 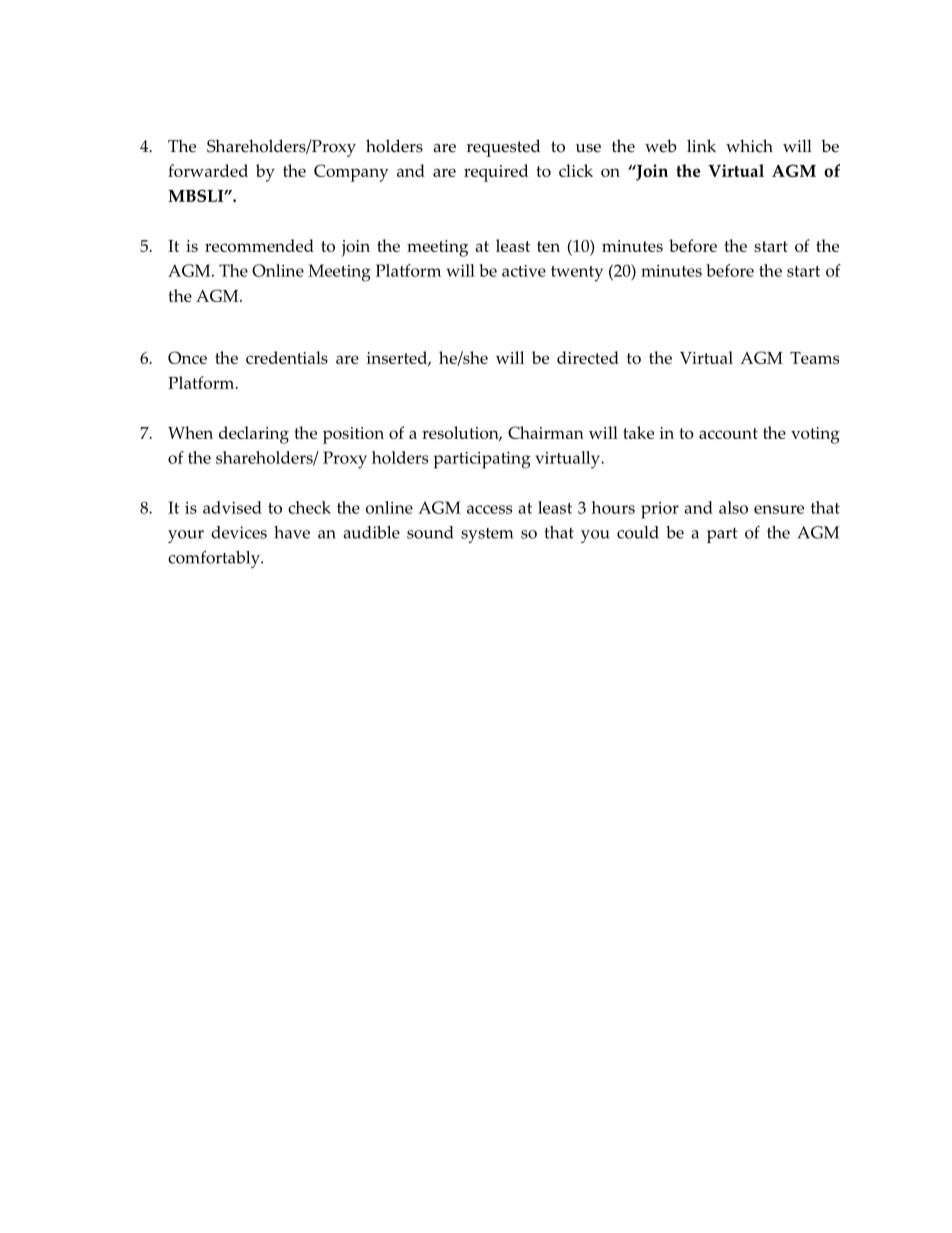 What do you see at coordinates (254, 435) in the page?
I see `declaring` at bounding box center [254, 435].
